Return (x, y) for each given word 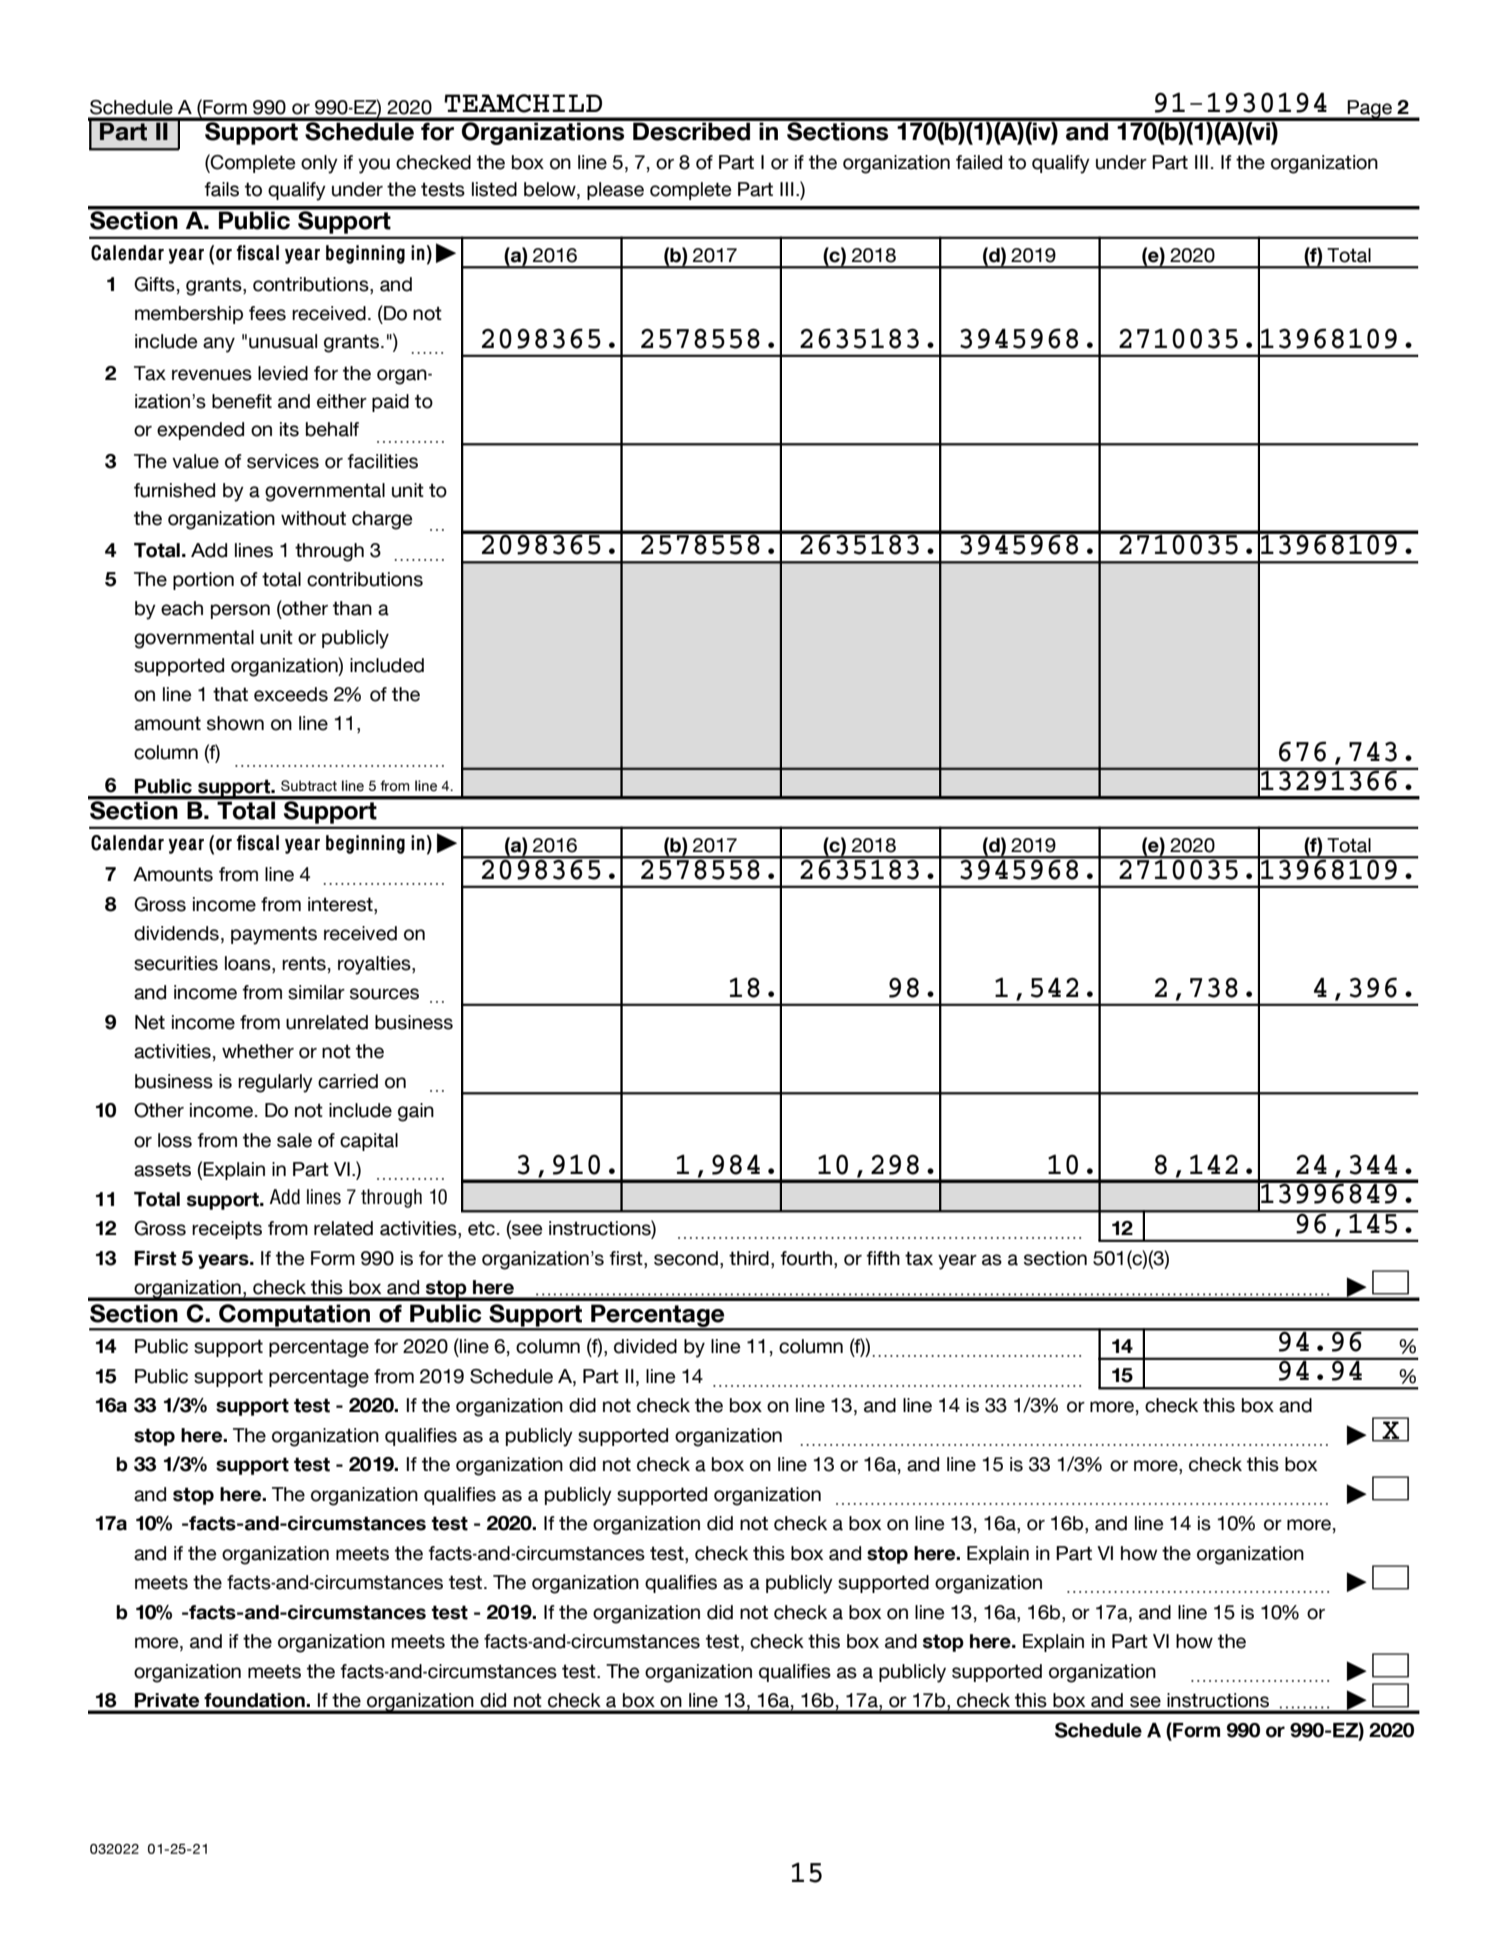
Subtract (309, 786)
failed (979, 162)
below (551, 189)
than (352, 608)
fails (221, 189)
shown (235, 723)
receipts (227, 1230)
